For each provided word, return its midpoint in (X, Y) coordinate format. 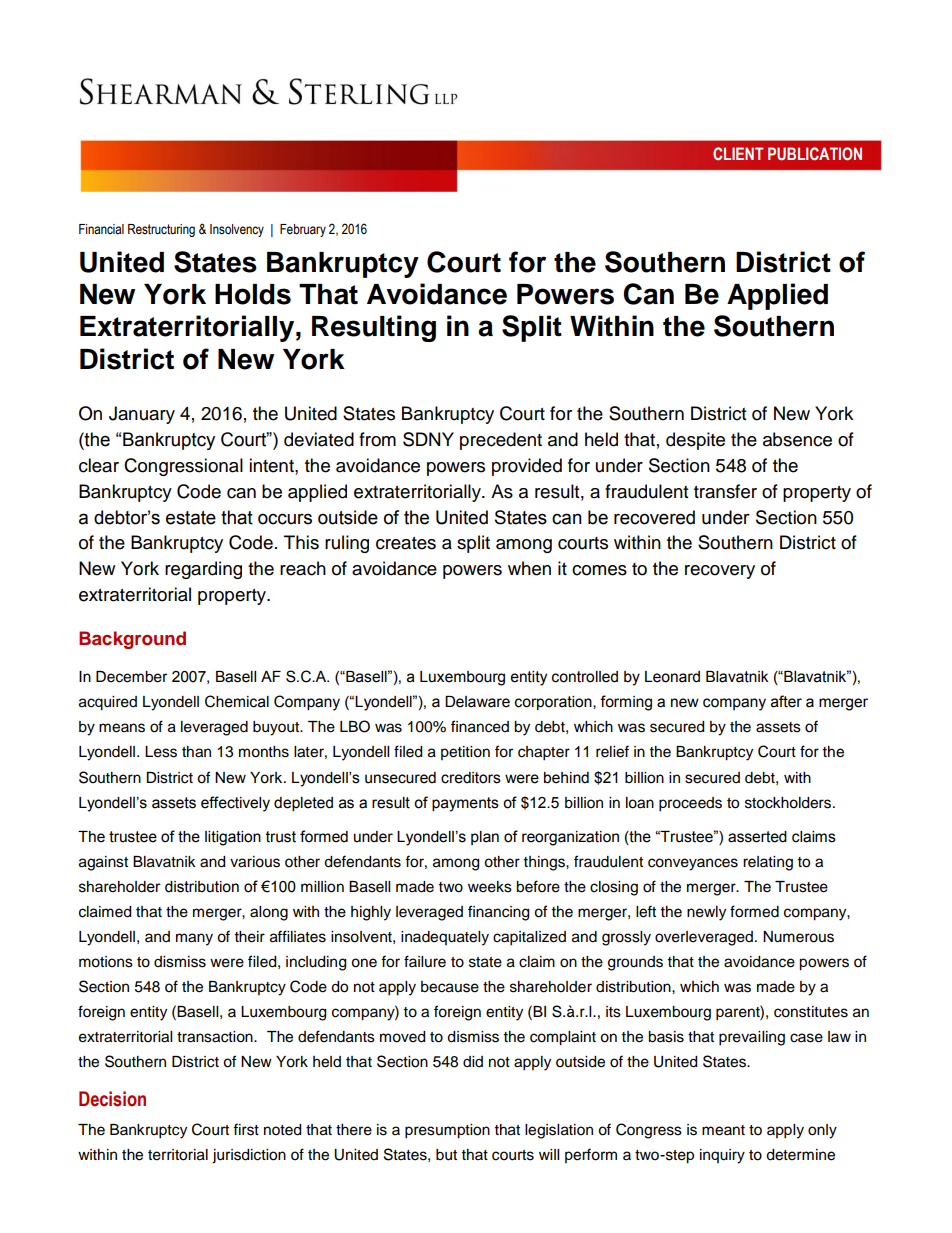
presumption (447, 1131)
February (303, 230)
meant (723, 1130)
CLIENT (738, 153)
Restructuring (161, 230)
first (246, 1129)
